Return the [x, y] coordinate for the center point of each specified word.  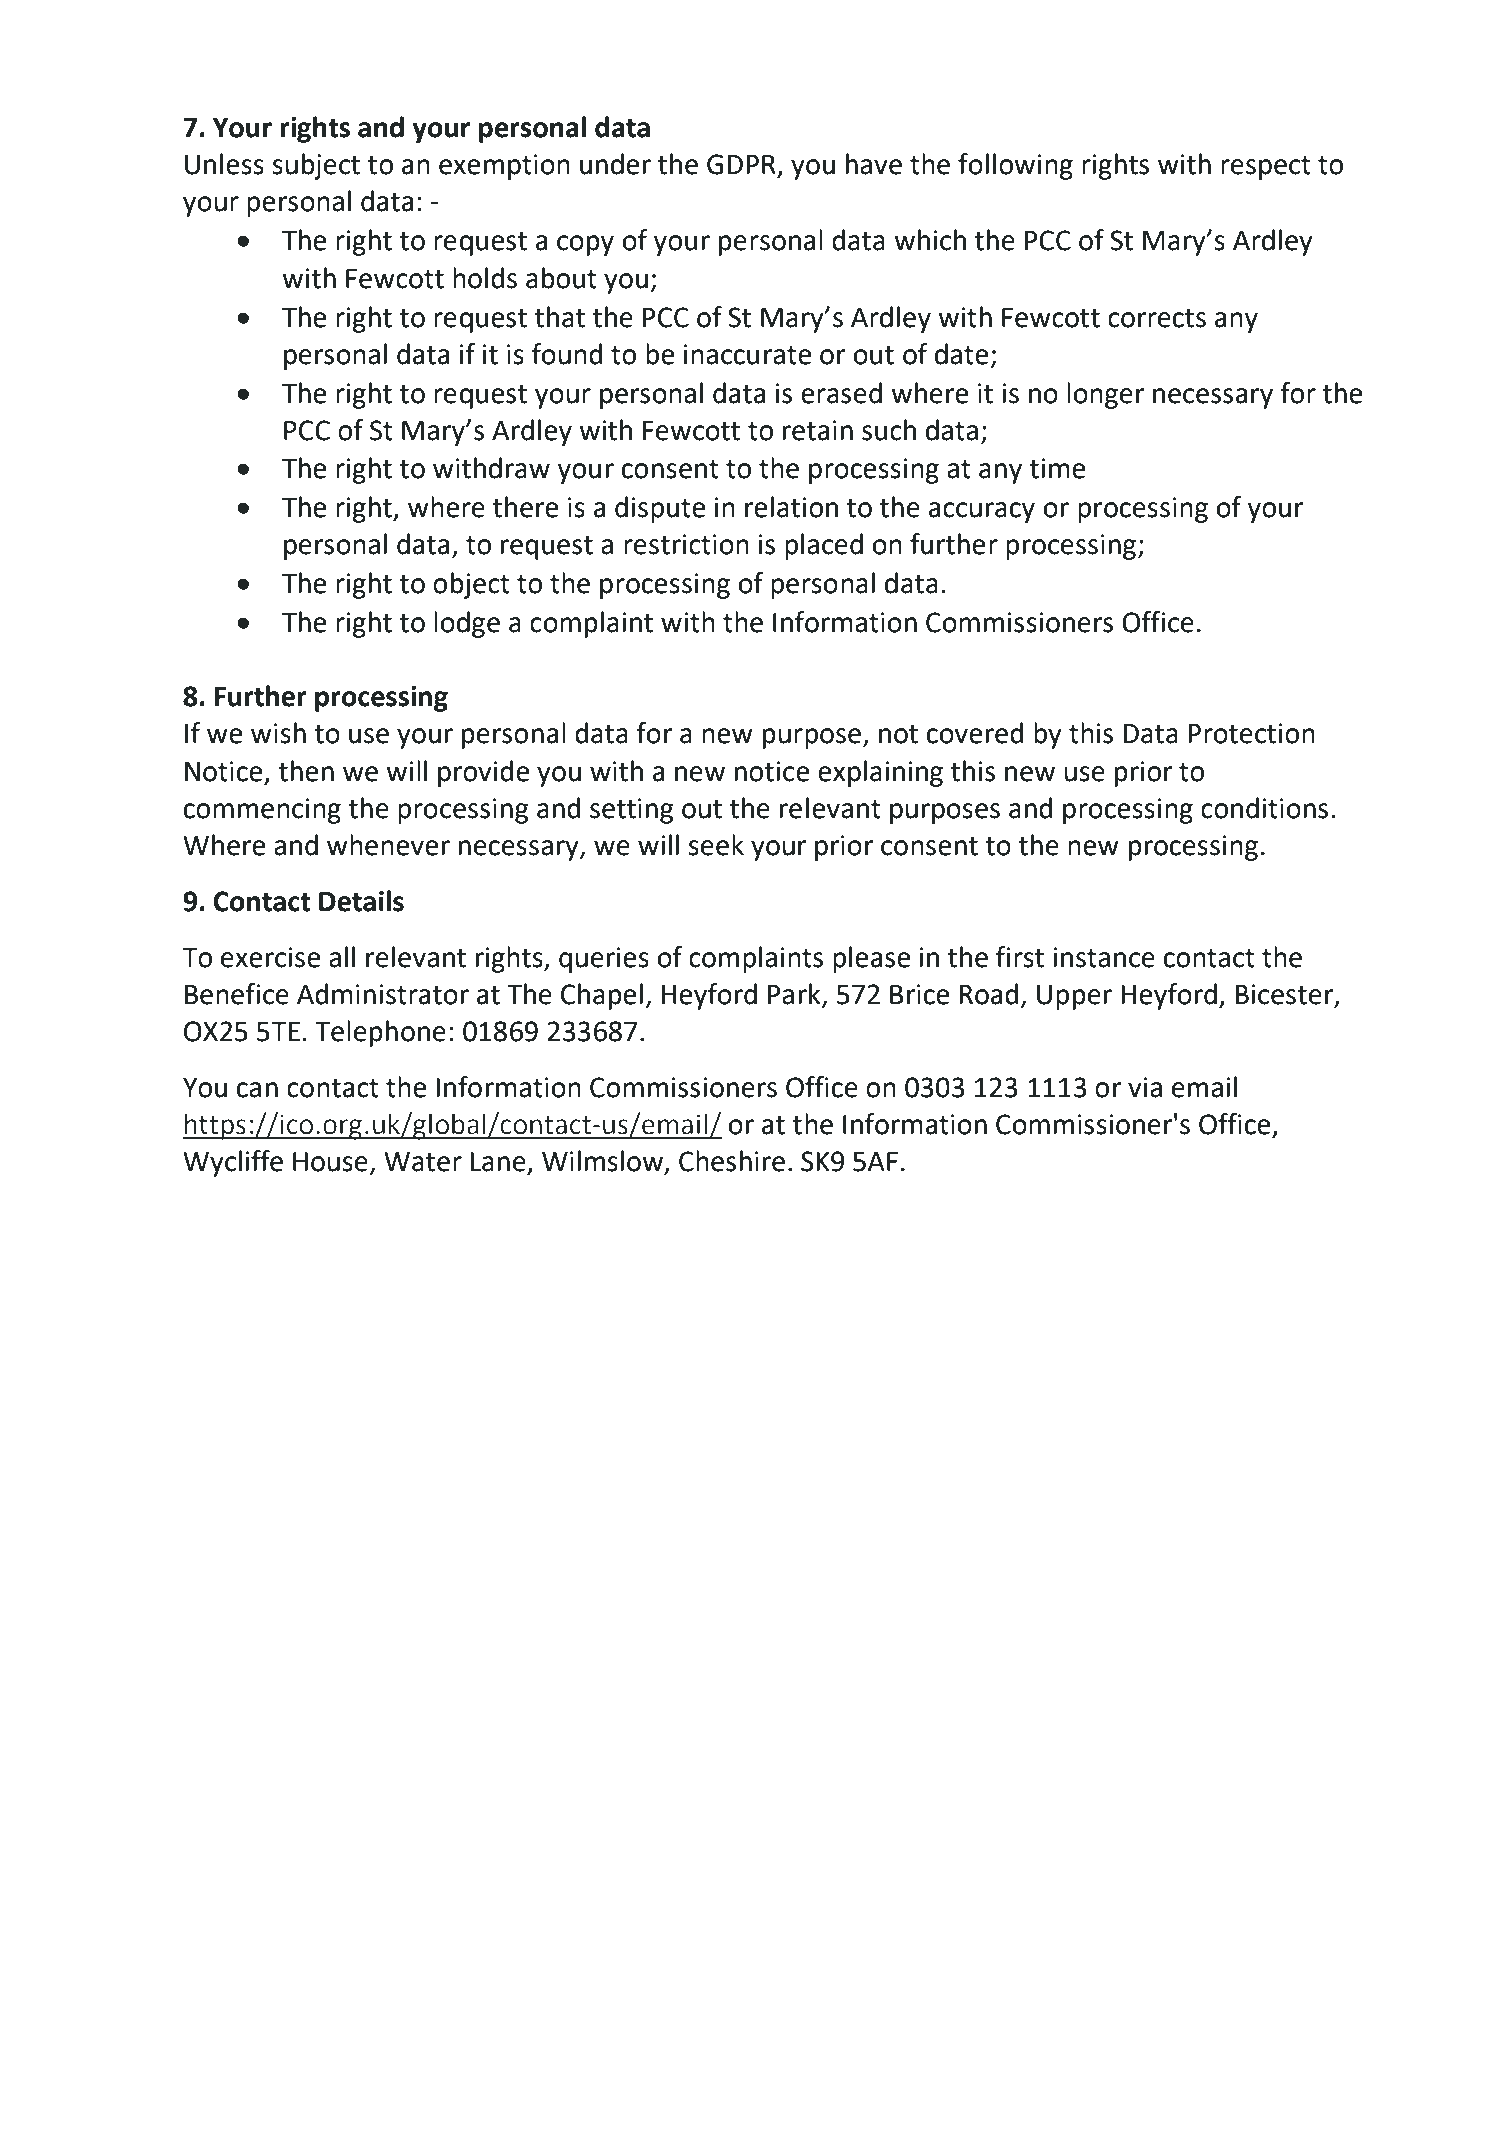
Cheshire [732, 1161]
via [1145, 1087]
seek [716, 845]
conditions [1264, 808]
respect [1266, 168]
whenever [388, 845]
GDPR [741, 164]
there [525, 507]
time [1057, 468]
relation [791, 507]
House [330, 1162]
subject [316, 166]
